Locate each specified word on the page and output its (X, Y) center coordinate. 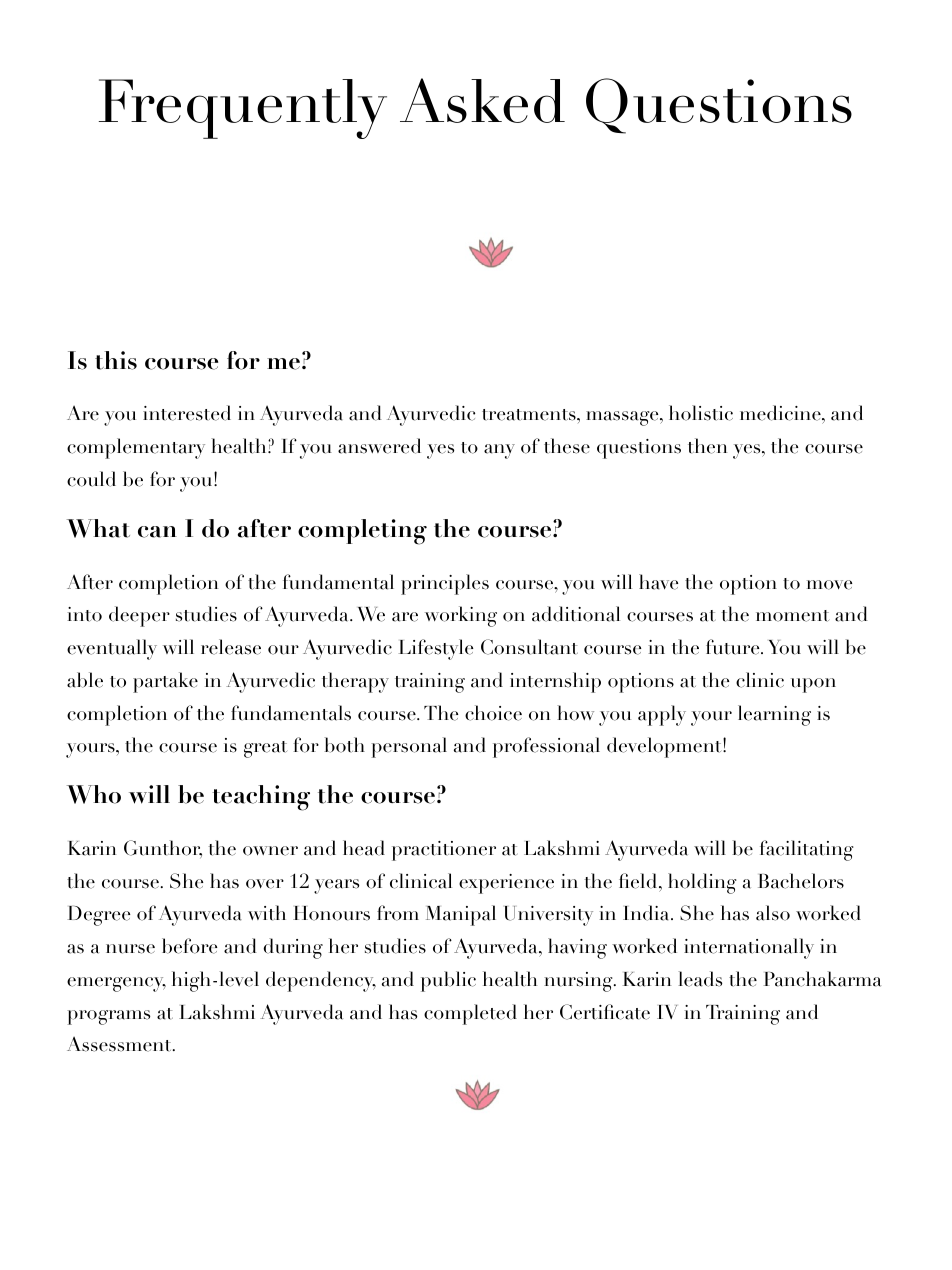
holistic (701, 413)
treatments (530, 415)
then (707, 446)
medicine (781, 414)
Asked (482, 100)
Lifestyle (436, 649)
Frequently (243, 109)
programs (108, 1017)
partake (165, 682)
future (734, 647)
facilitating (807, 850)
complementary (136, 448)
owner (270, 851)
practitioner (444, 851)
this (116, 360)
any (499, 451)
